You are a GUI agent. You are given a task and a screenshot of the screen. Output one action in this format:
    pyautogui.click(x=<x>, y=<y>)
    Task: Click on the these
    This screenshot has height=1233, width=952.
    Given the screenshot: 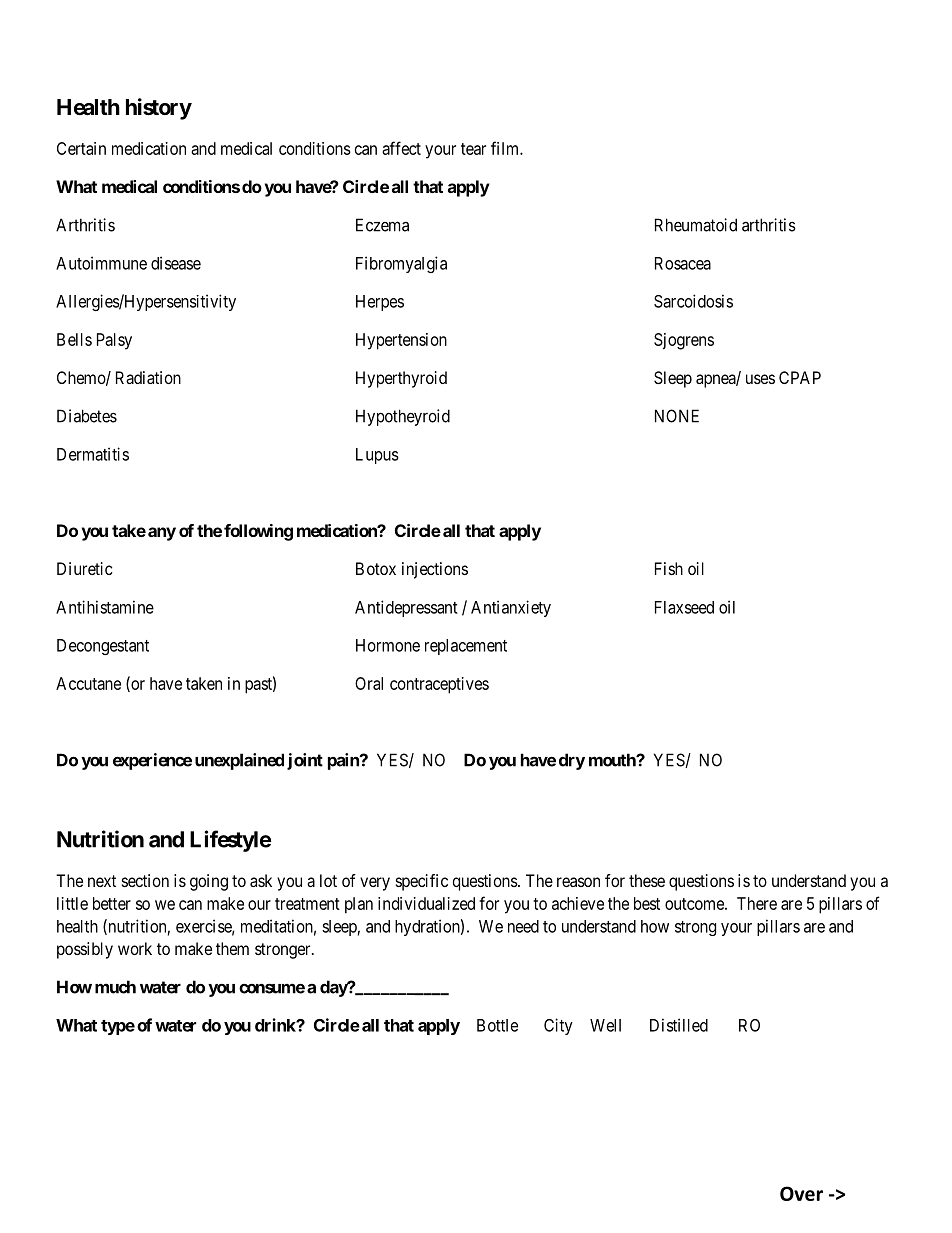 What is the action you would take?
    pyautogui.click(x=647, y=880)
